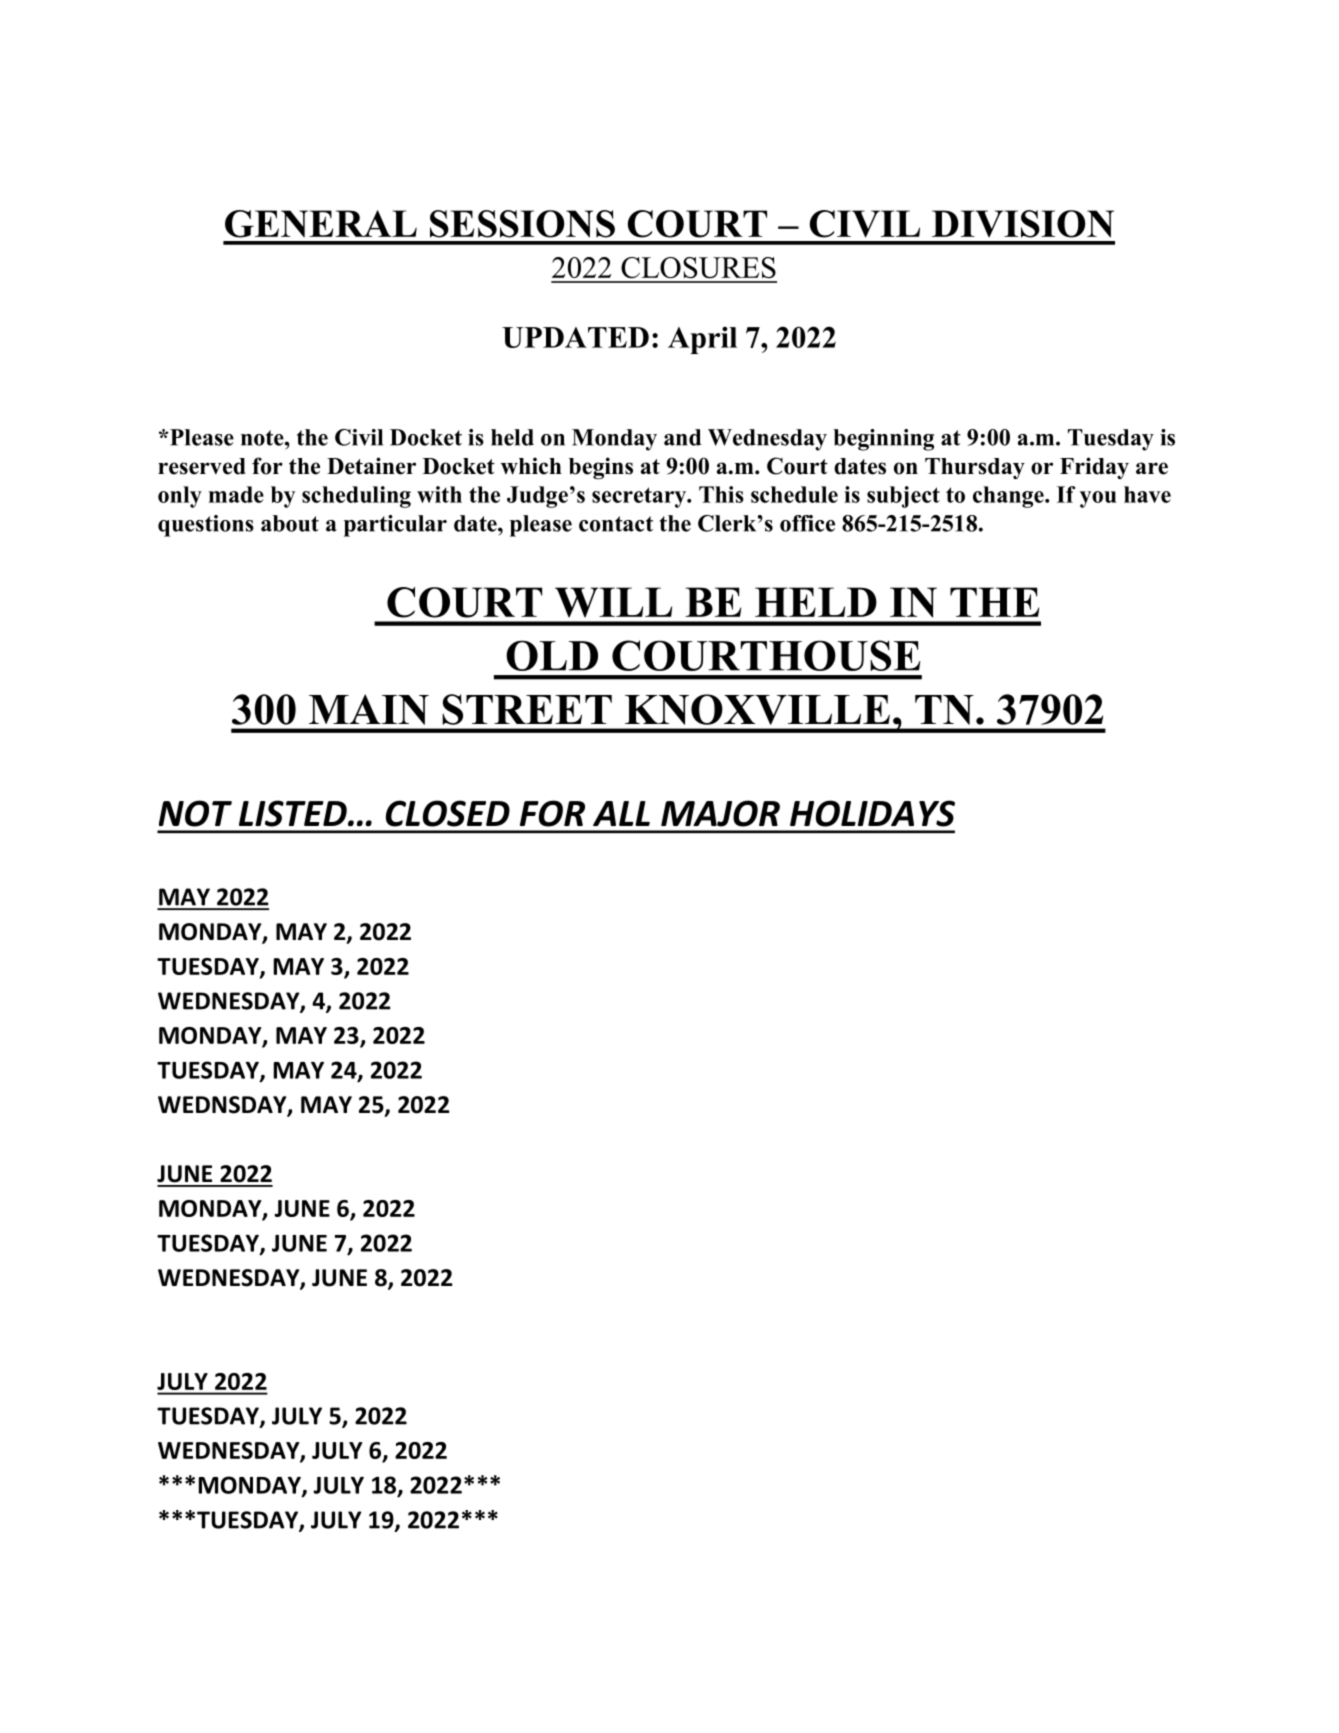 The image size is (1339, 1733). I want to click on SESSIONS, so click(522, 224).
